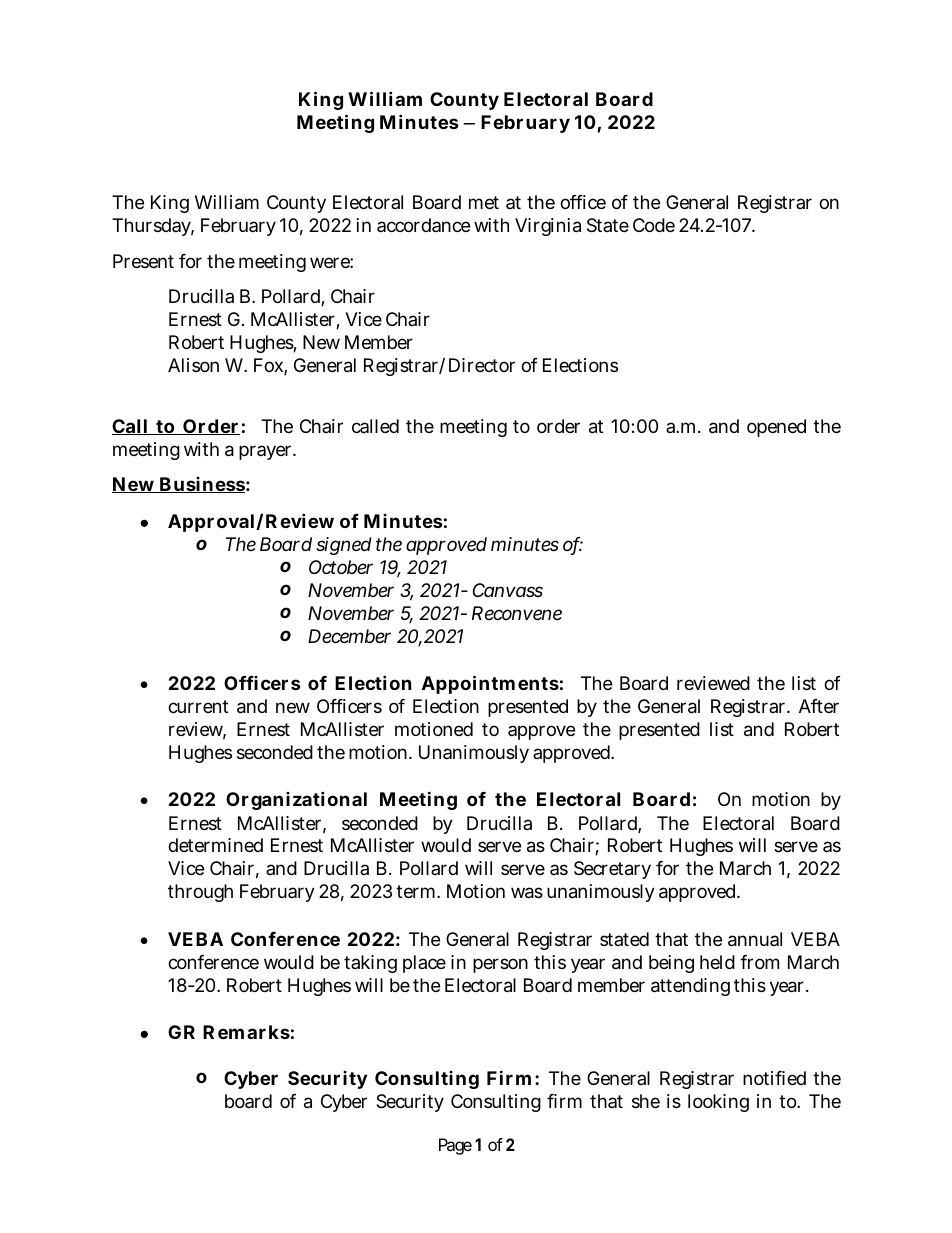 The height and width of the document is (1233, 952). Describe the element at coordinates (198, 706) in the document. I see `current` at that location.
